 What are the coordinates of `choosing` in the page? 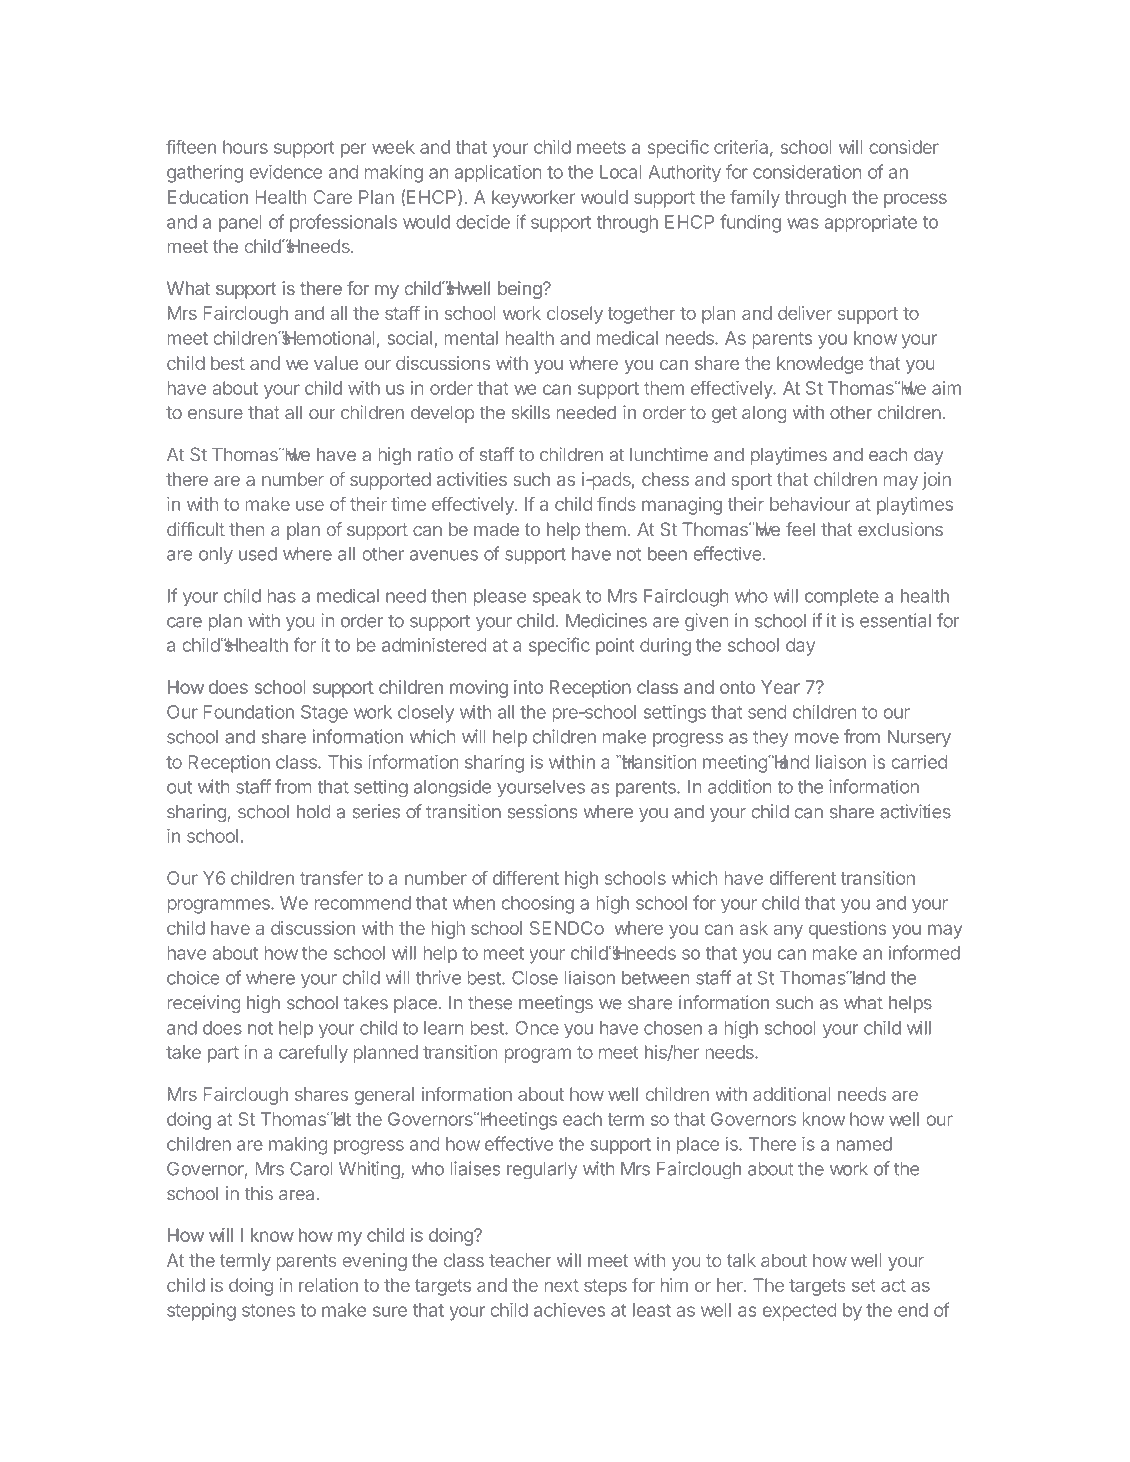 It's located at (538, 905).
